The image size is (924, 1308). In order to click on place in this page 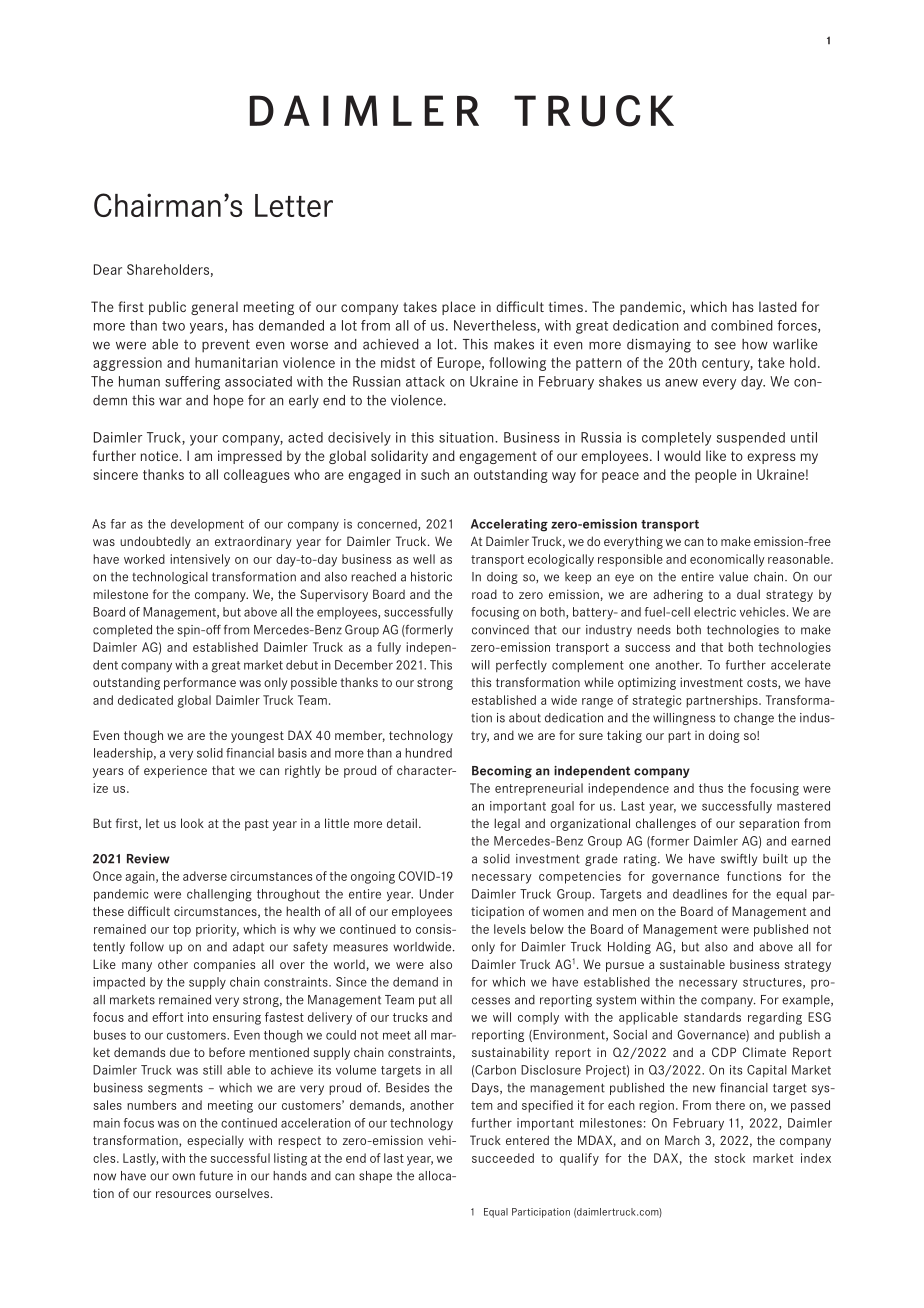, I will do `click(459, 308)`.
